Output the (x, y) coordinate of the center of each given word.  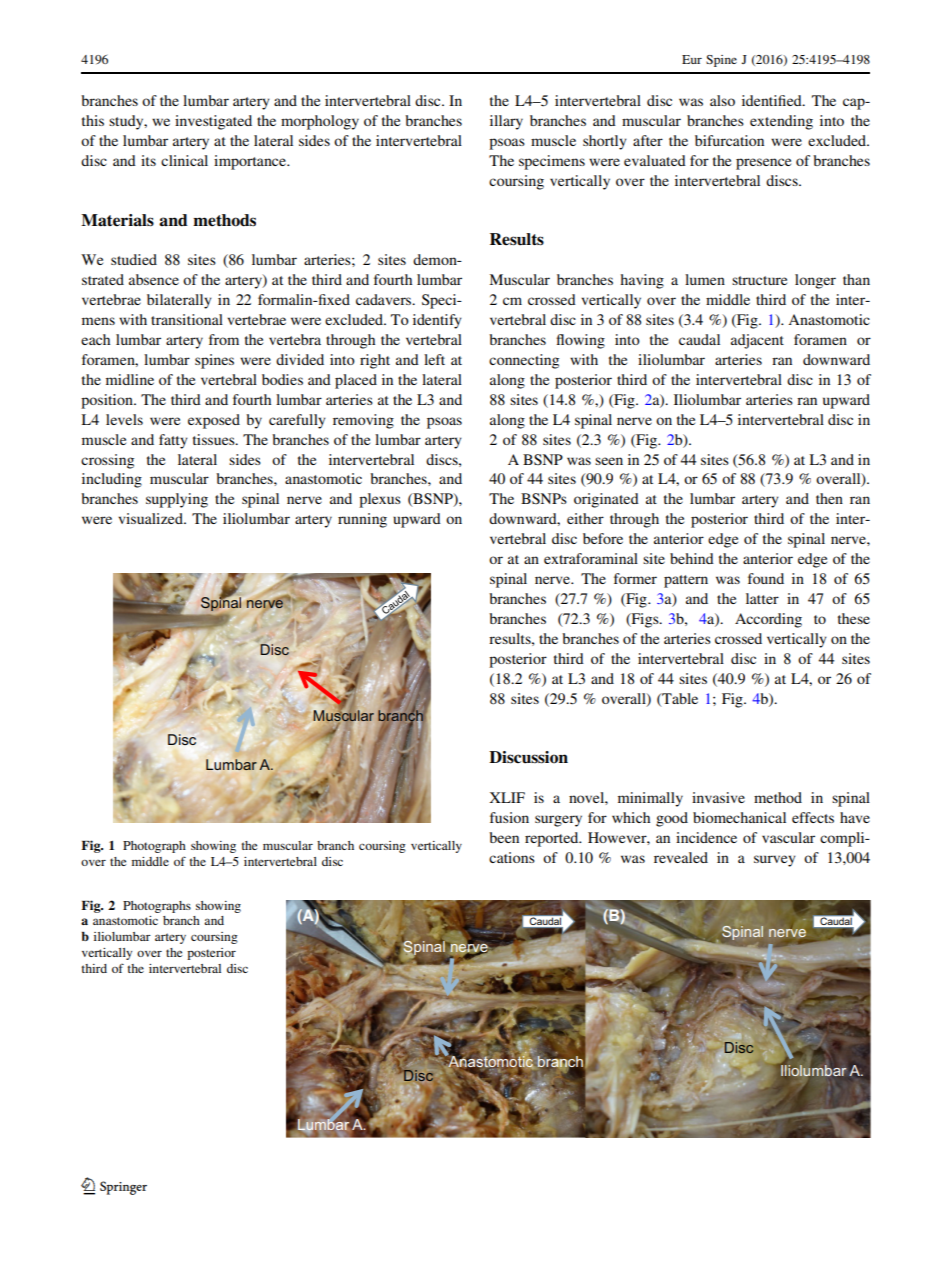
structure (759, 280)
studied (134, 259)
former (635, 578)
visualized (151, 518)
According (768, 620)
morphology (320, 122)
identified (773, 100)
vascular (788, 837)
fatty (173, 441)
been (504, 837)
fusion (509, 817)
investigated (213, 122)
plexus (380, 500)
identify (437, 321)
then (829, 498)
